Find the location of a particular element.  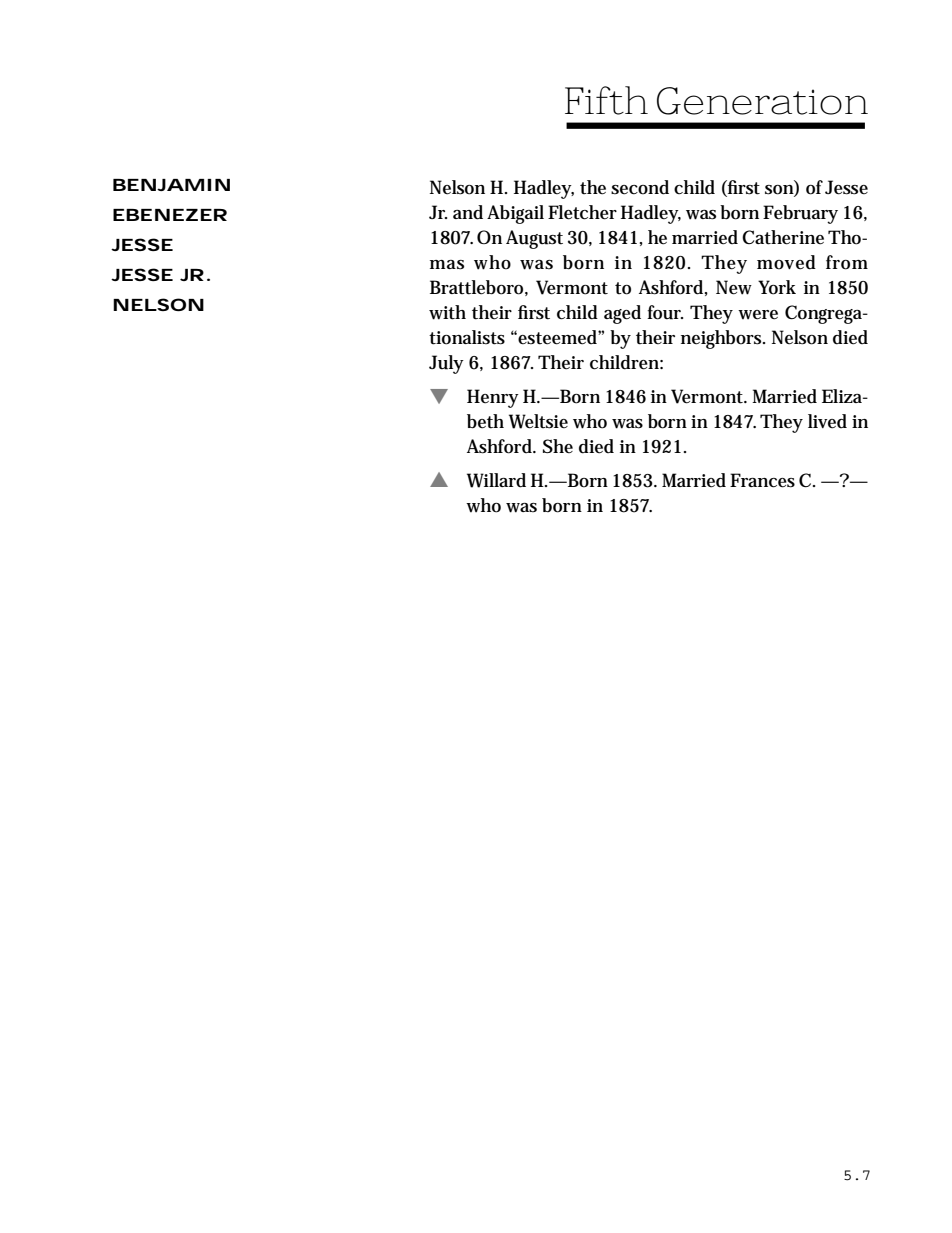

Willard is located at coordinates (496, 480).
